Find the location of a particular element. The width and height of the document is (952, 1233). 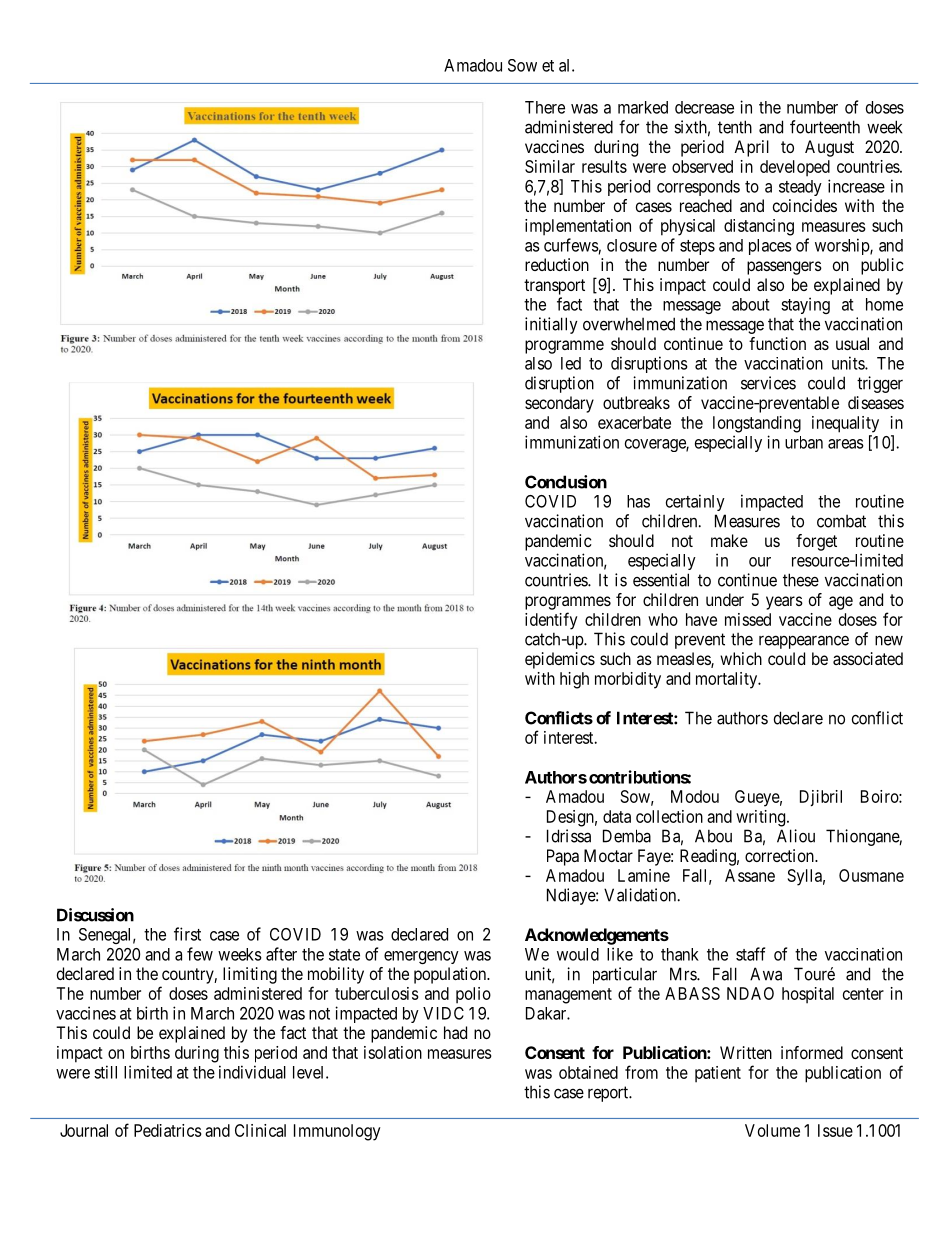

Pediatrics is located at coordinates (168, 1130).
